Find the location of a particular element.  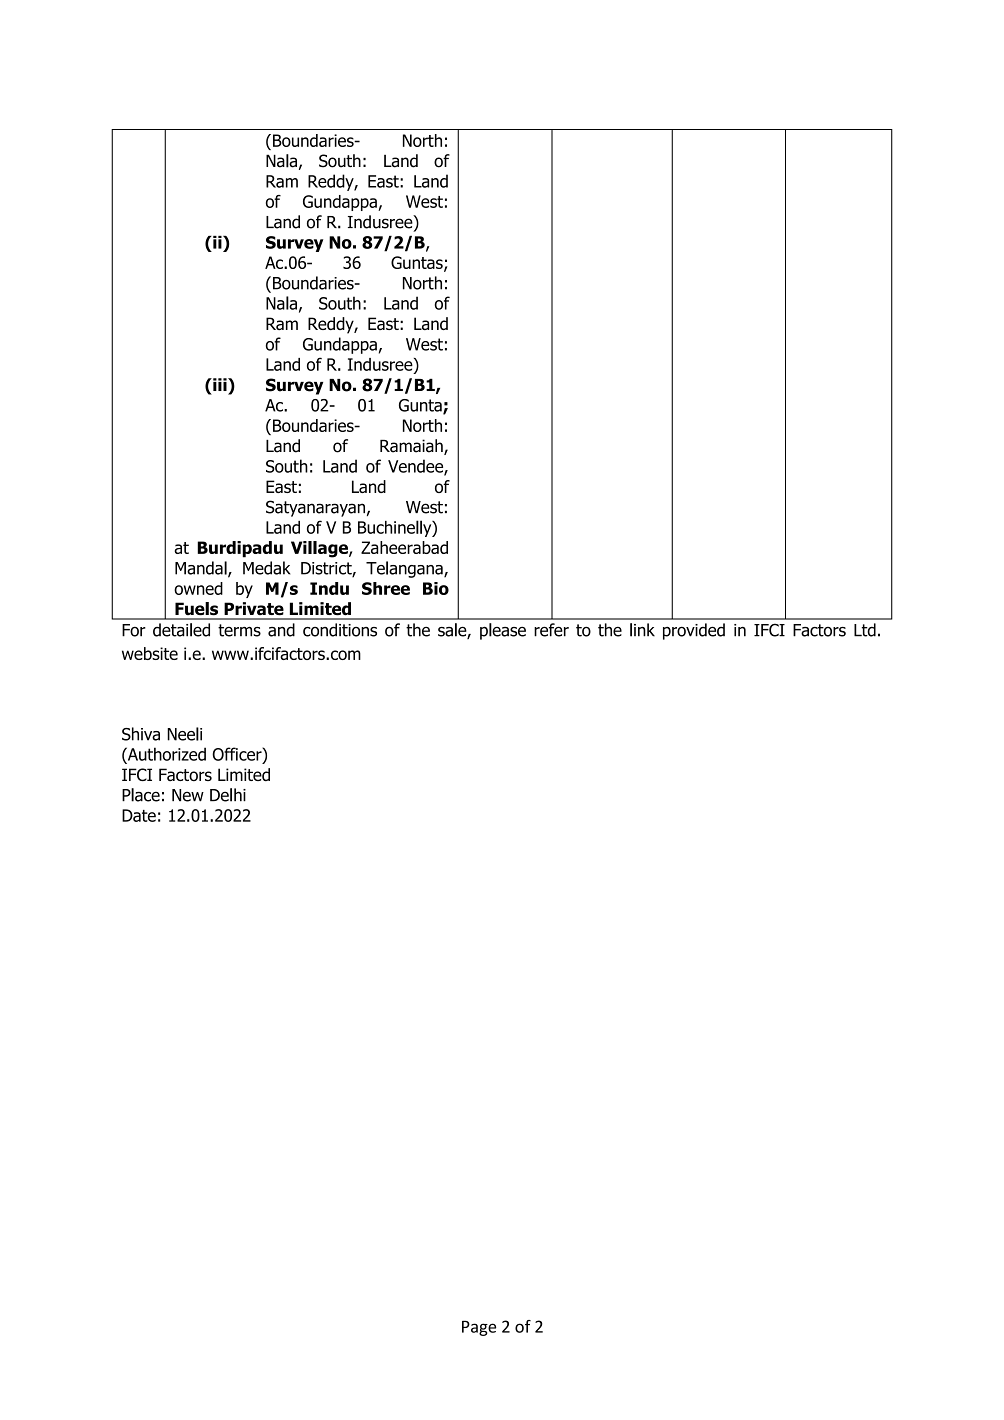

Delhi is located at coordinates (228, 795).
